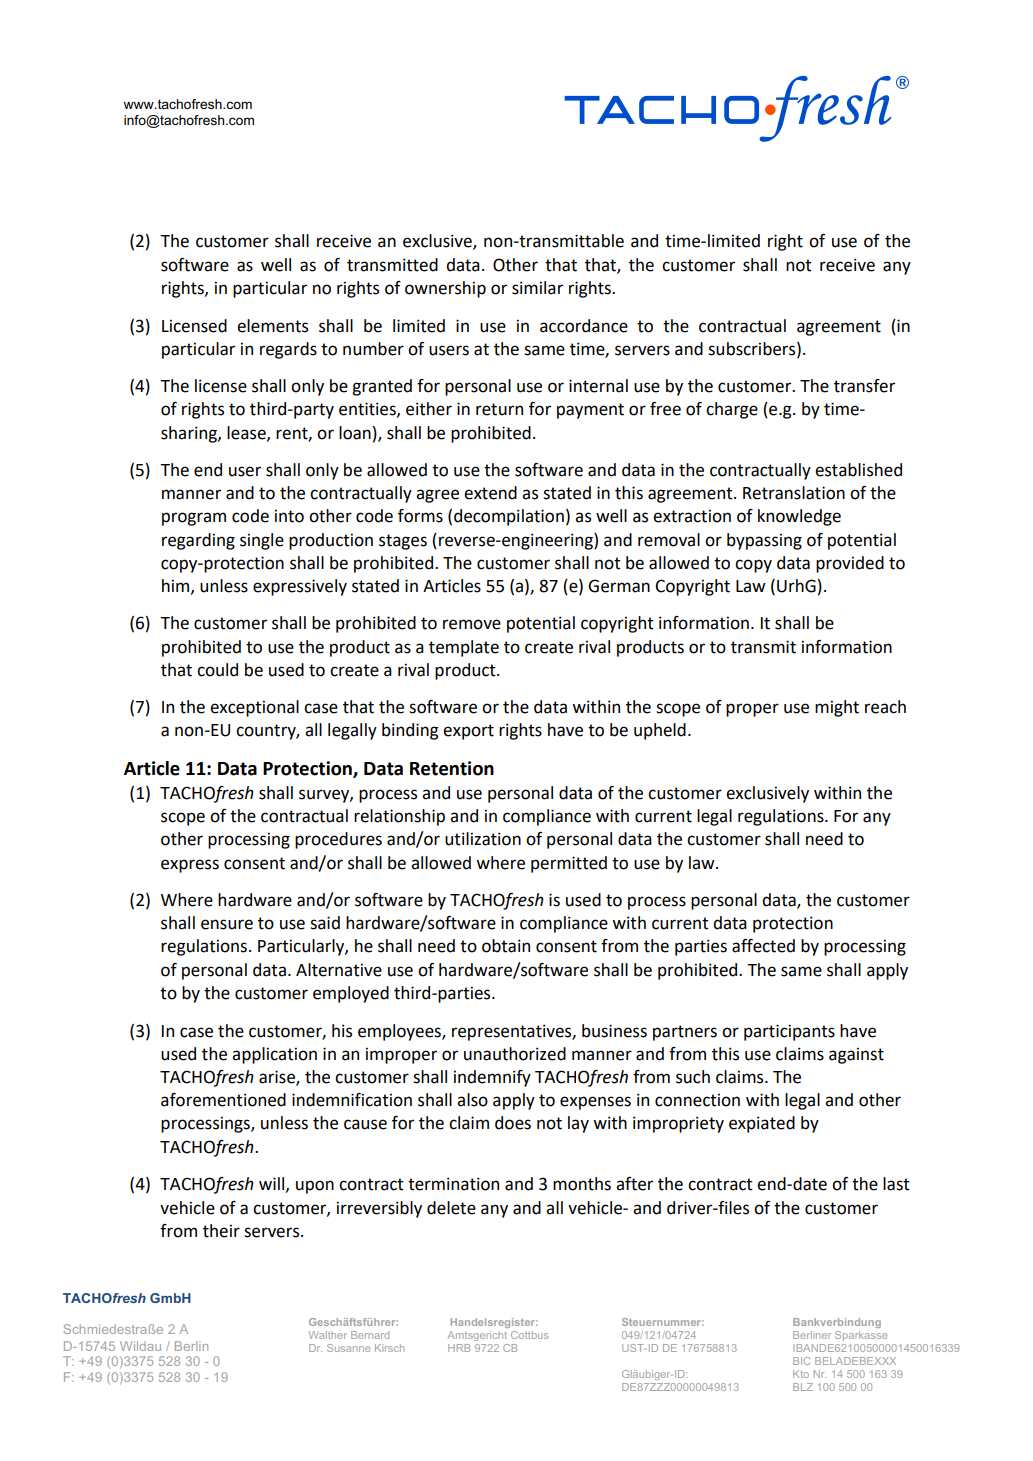  I want to click on BIC, so click(801, 1361).
